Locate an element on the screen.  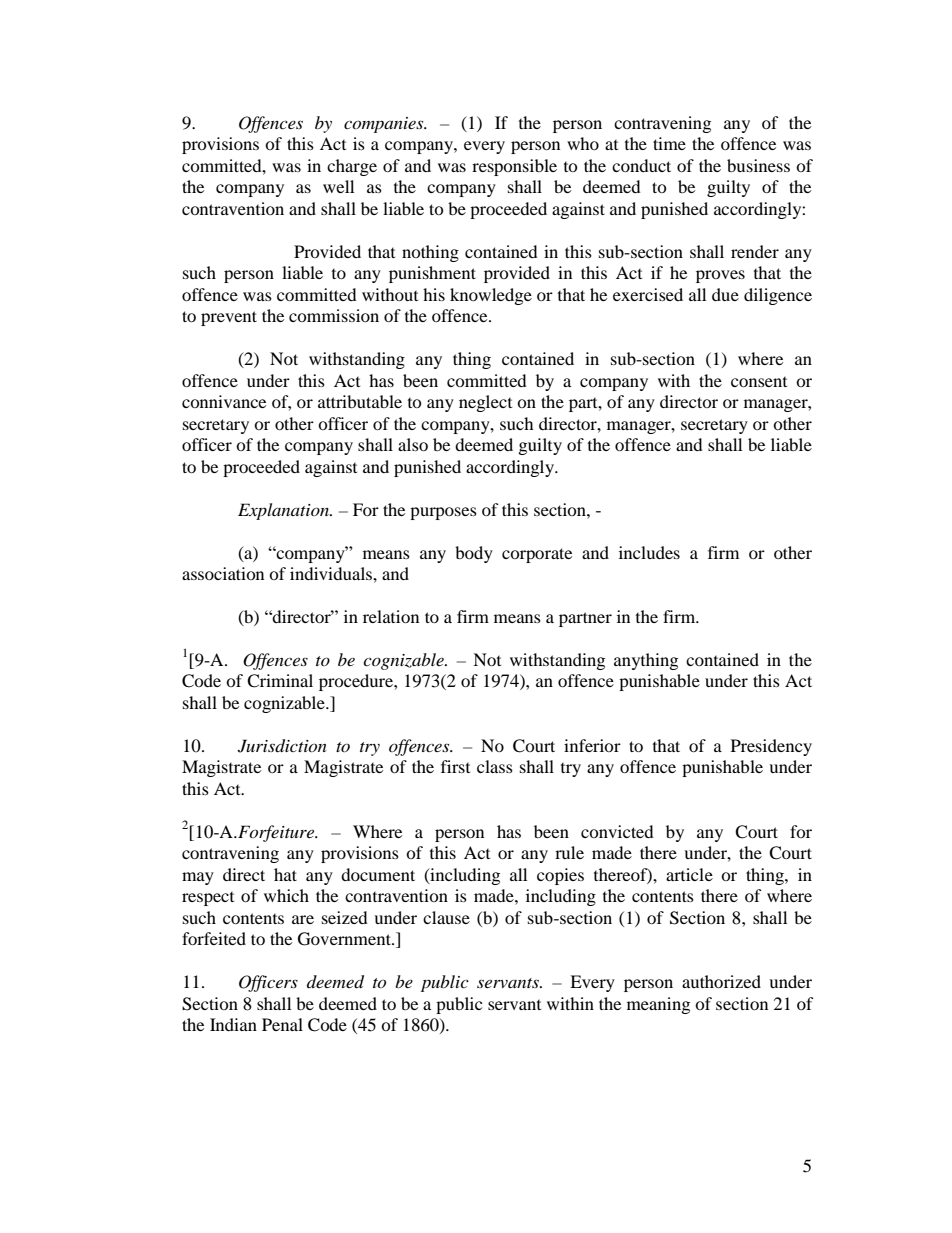
responsible is located at coordinates (514, 167).
